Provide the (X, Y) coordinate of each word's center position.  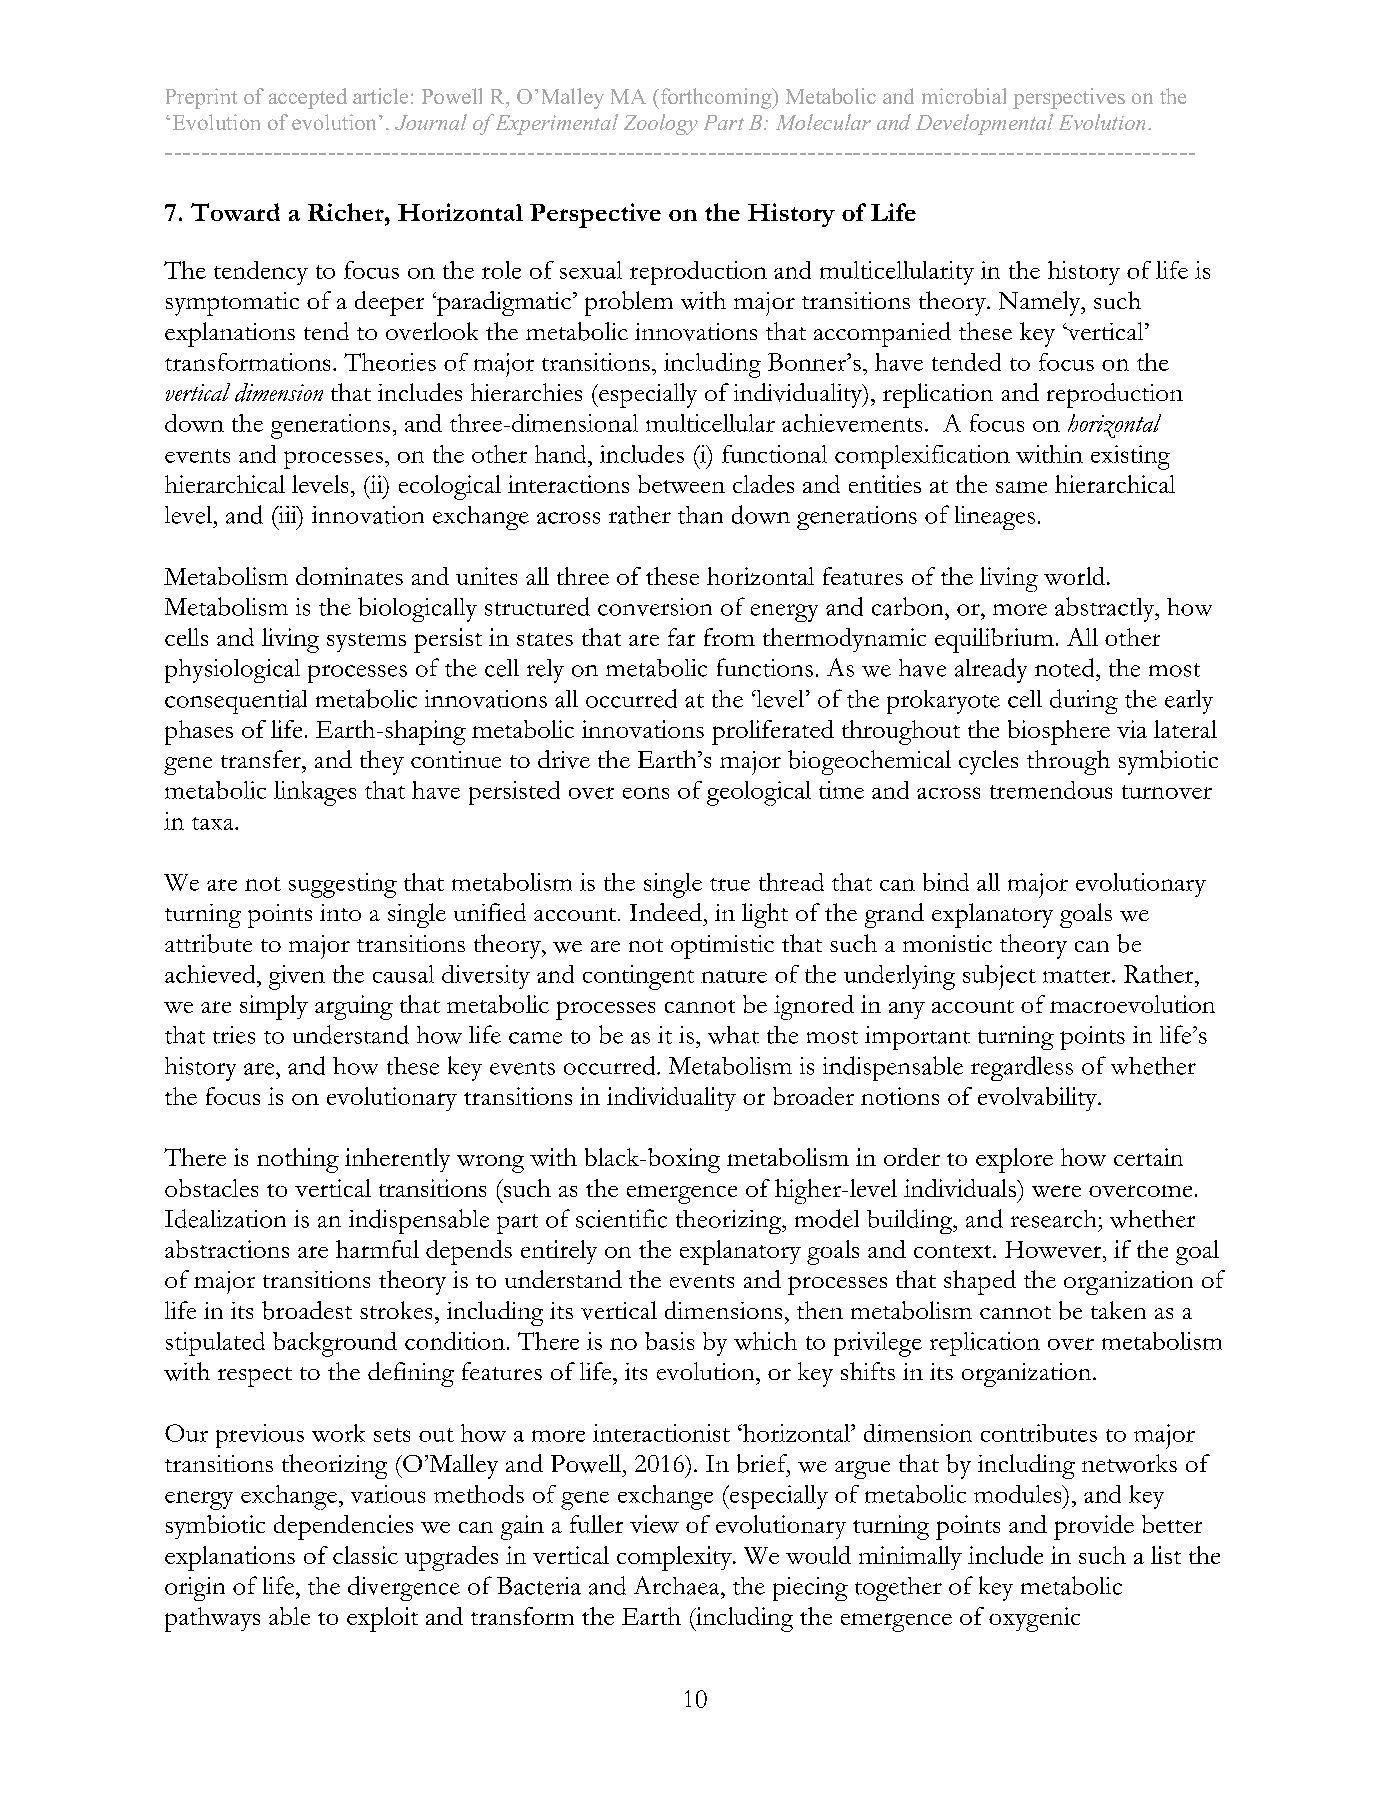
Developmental (984, 124)
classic (365, 1555)
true (730, 884)
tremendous (1051, 790)
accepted (308, 98)
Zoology (661, 124)
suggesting (343, 885)
